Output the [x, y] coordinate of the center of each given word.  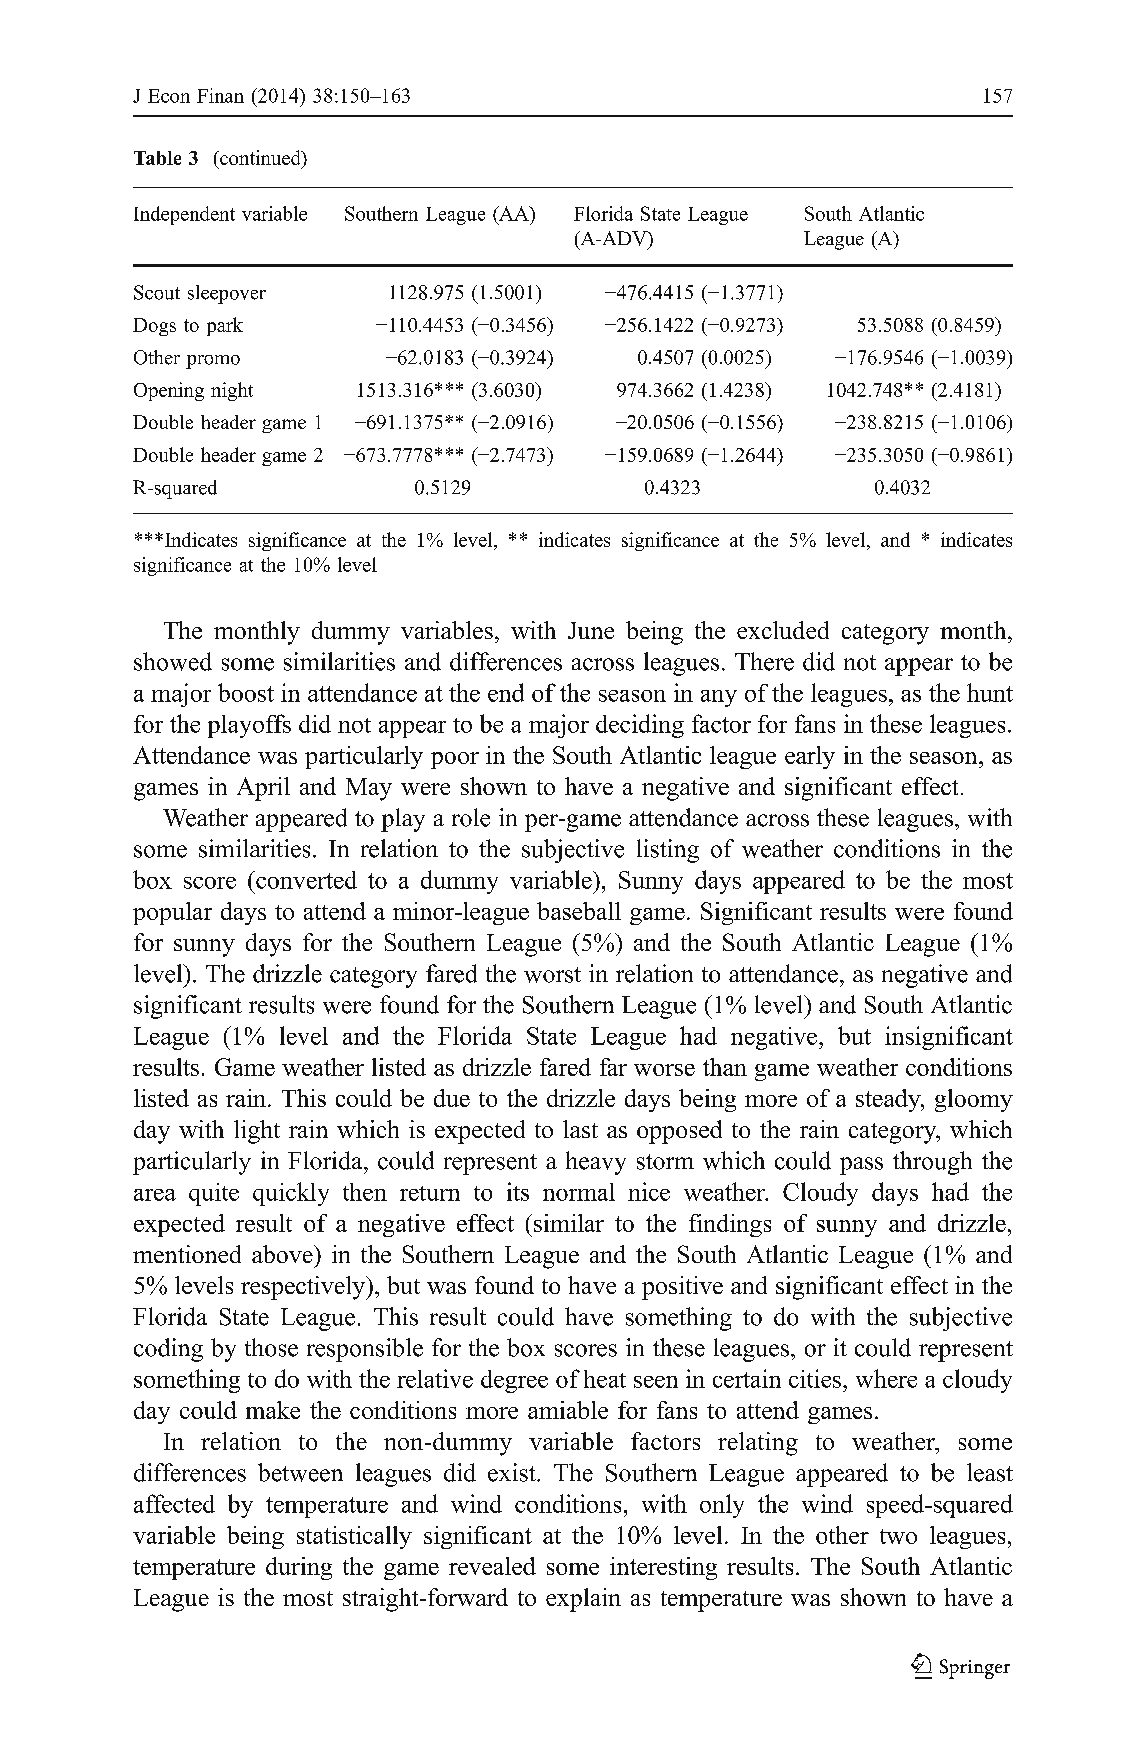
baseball [579, 911]
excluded [783, 630]
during [299, 1568]
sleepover [227, 294]
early [810, 757]
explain [583, 1600]
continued [260, 157]
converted [305, 880]
